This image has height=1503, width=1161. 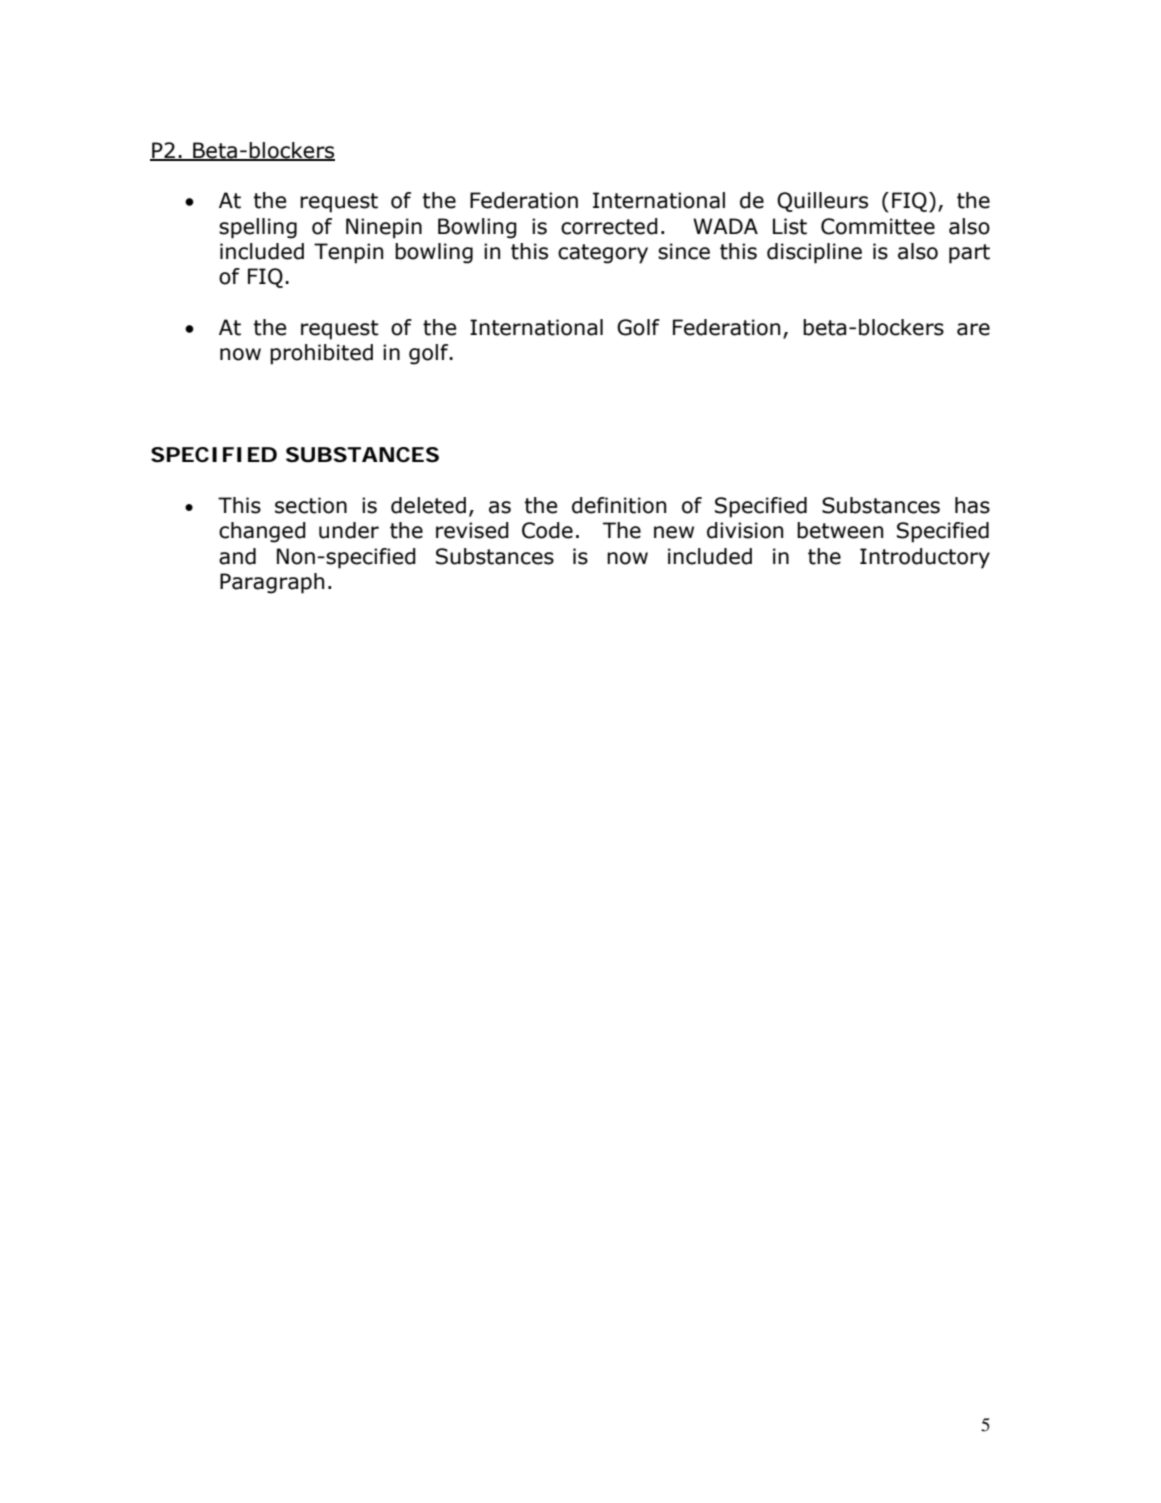 I want to click on has, so click(x=972, y=505).
